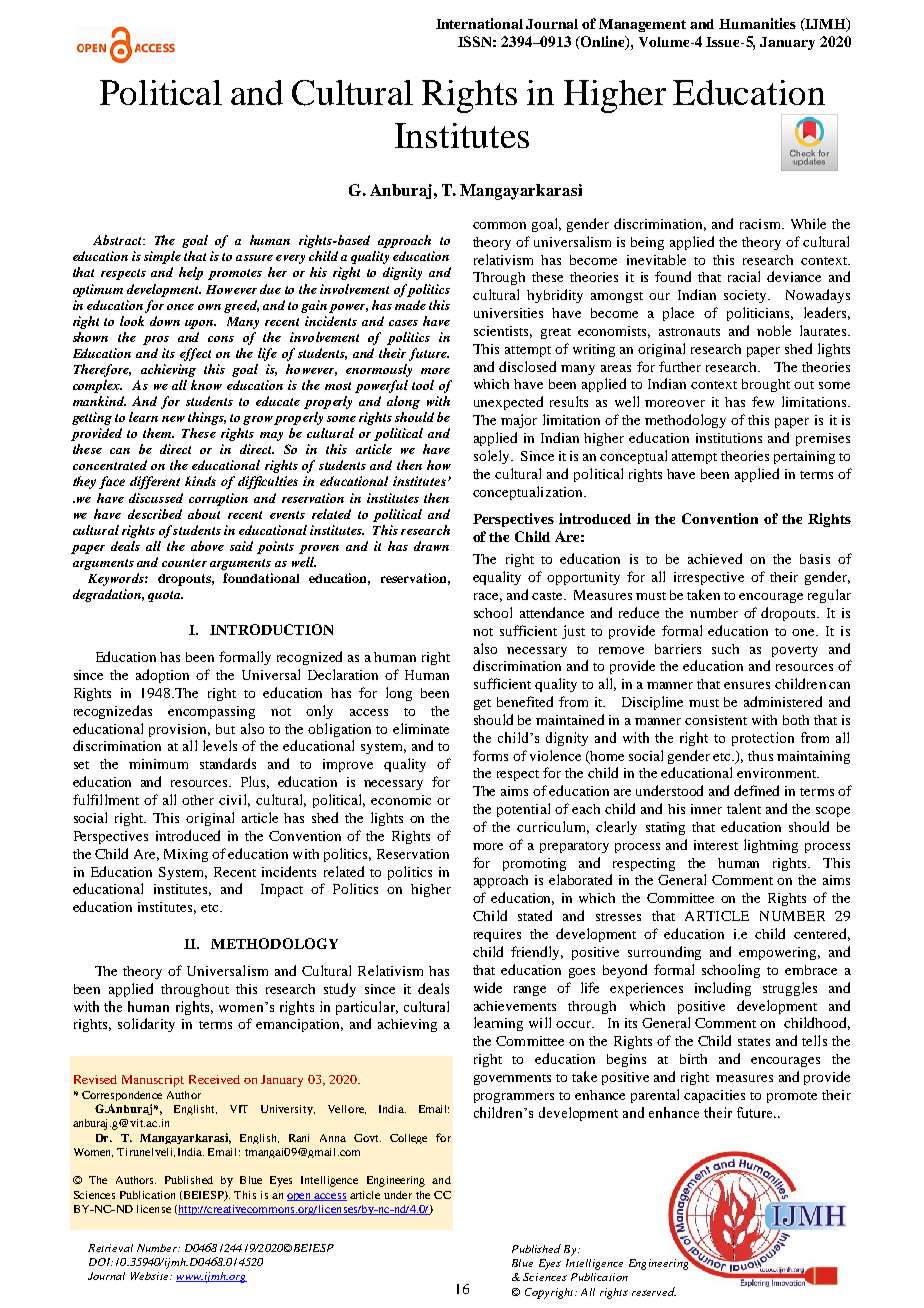 The width and height of the screenshot is (924, 1308). Describe the element at coordinates (408, 1139) in the screenshot. I see `College` at that location.
